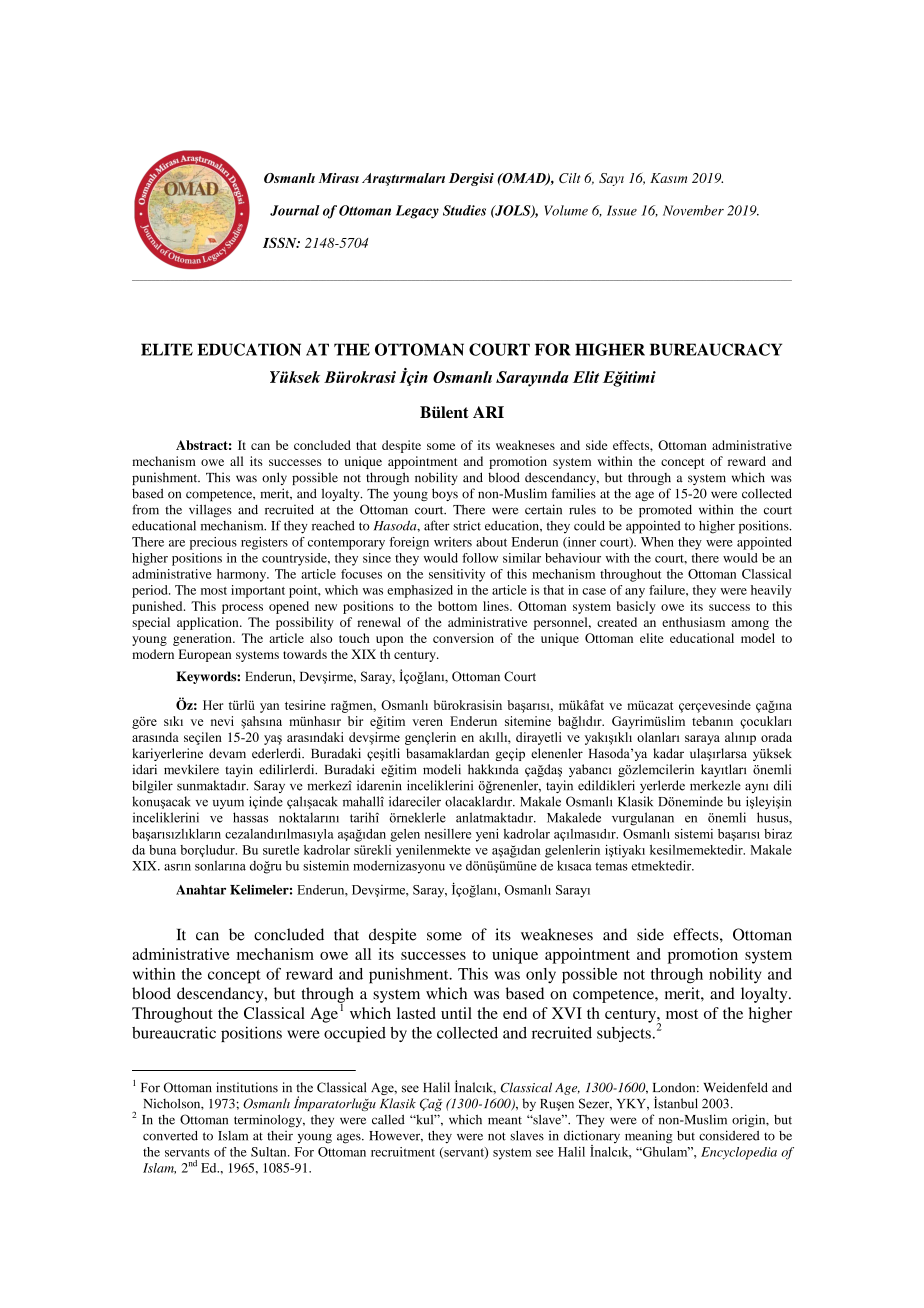 The image size is (924, 1308). What do you see at coordinates (162, 850) in the screenshot?
I see `buna` at bounding box center [162, 850].
